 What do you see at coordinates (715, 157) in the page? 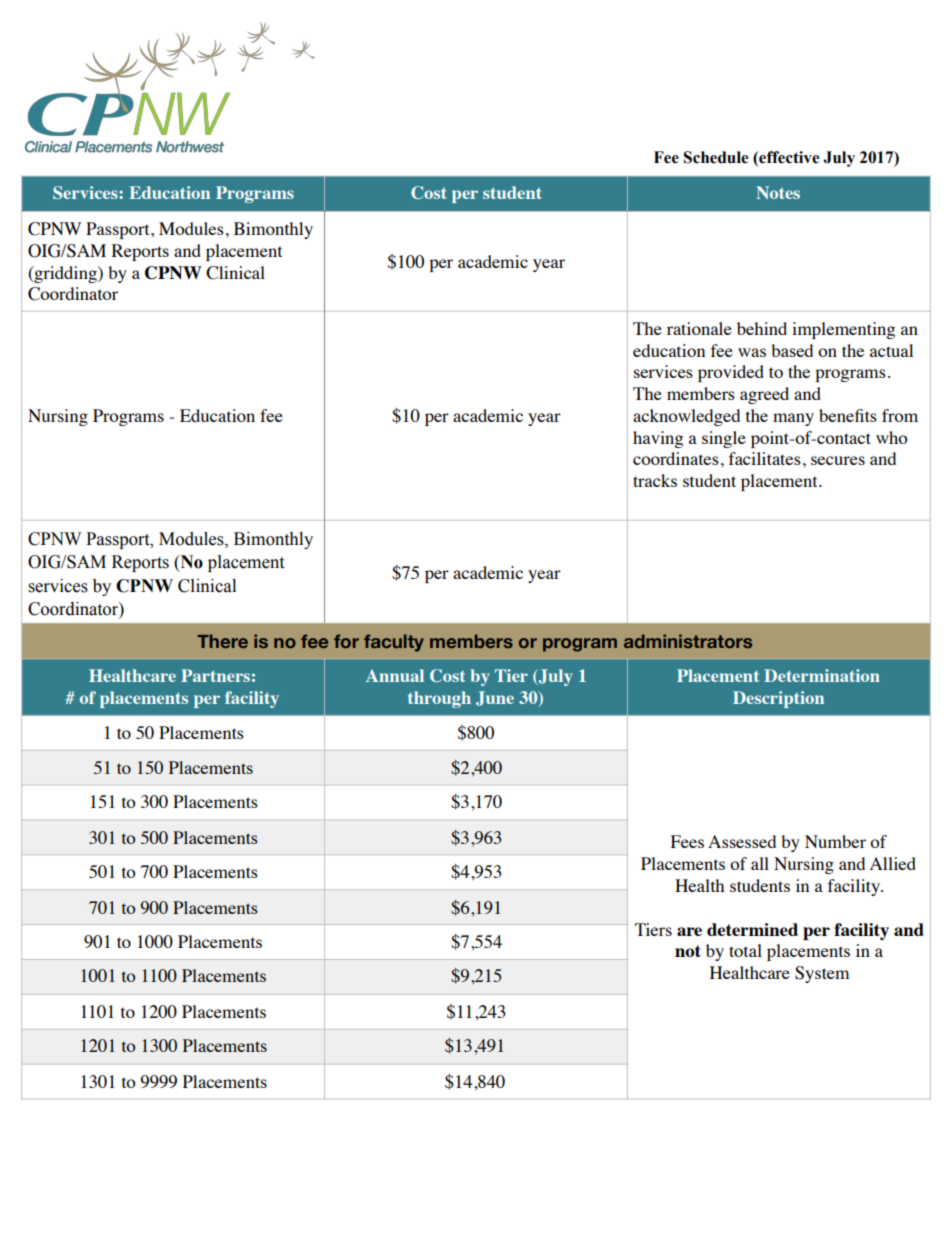
I see `Schedule` at bounding box center [715, 157].
